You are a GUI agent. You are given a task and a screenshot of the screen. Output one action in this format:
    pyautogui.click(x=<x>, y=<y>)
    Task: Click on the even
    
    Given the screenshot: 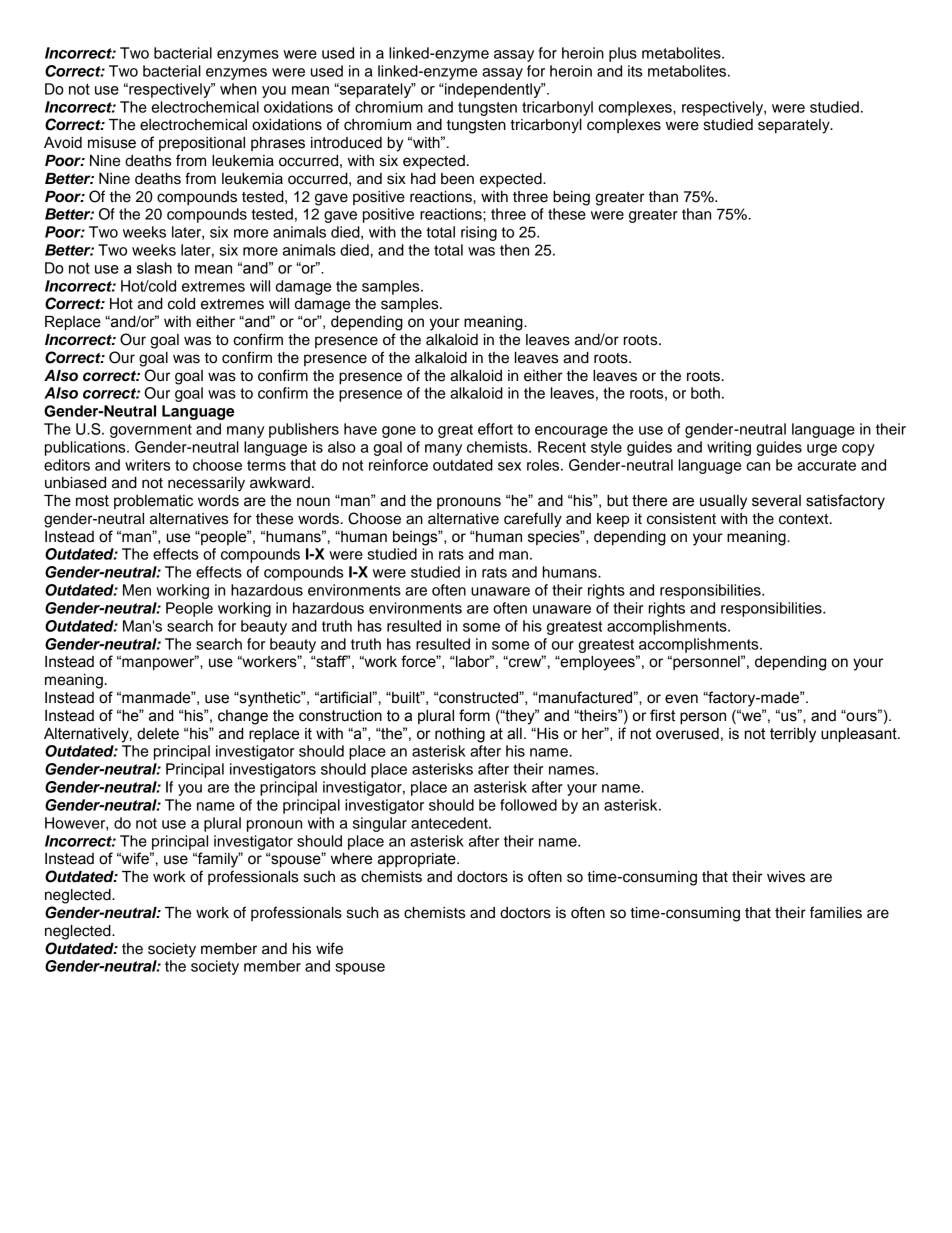 What is the action you would take?
    pyautogui.click(x=681, y=699)
